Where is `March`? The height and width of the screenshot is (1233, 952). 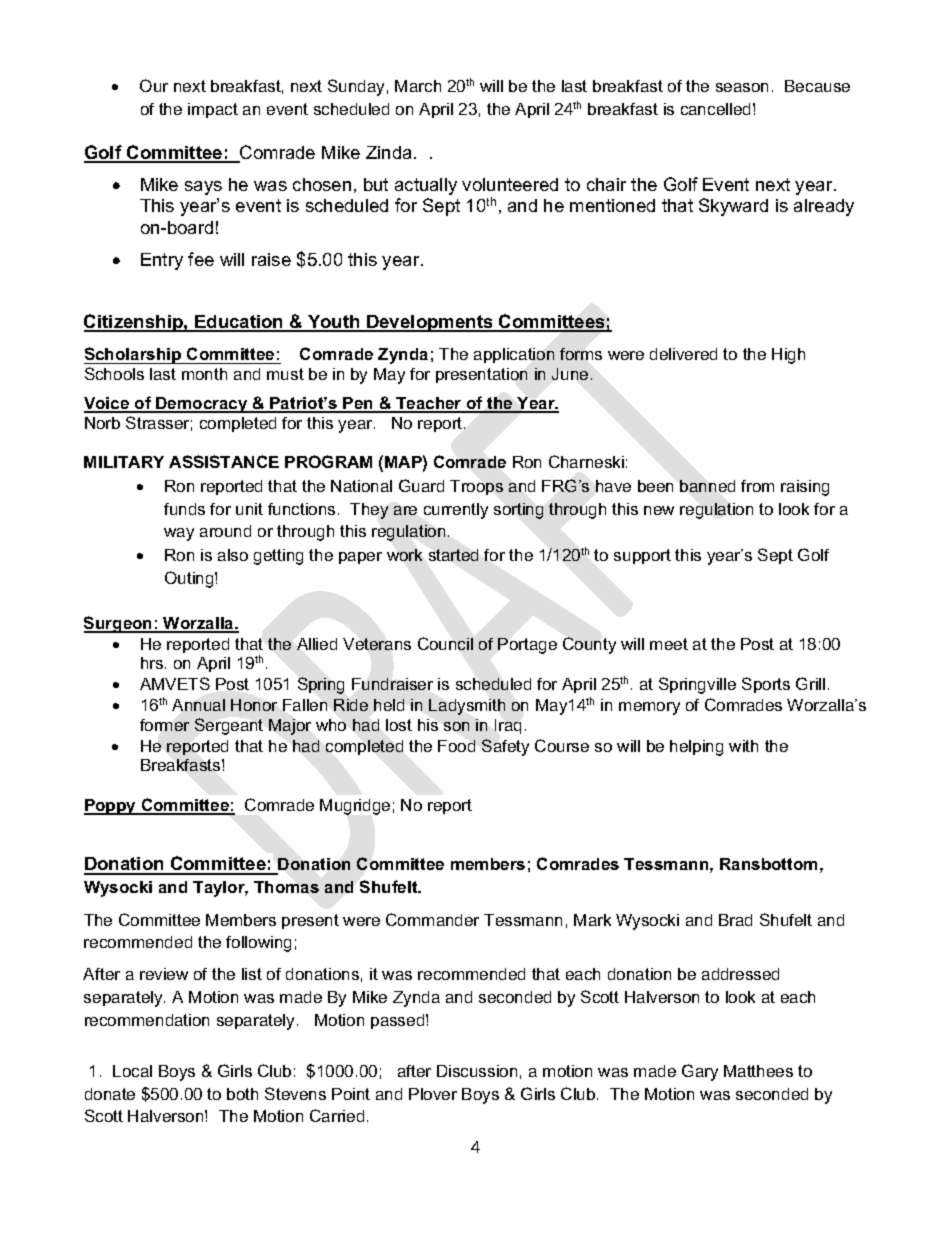 March is located at coordinates (418, 86).
